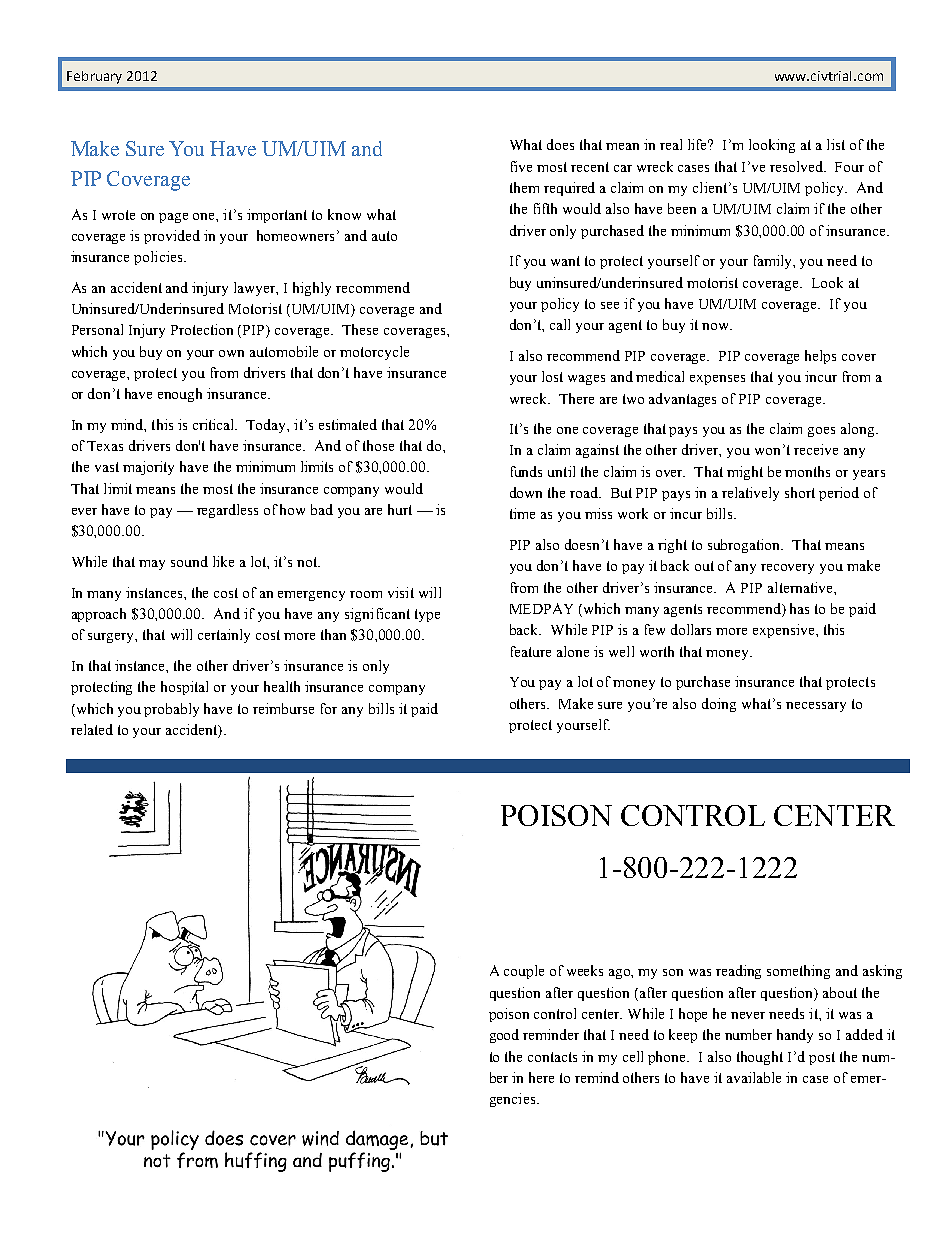 The height and width of the screenshot is (1233, 952). What do you see at coordinates (795, 1036) in the screenshot?
I see `handy` at bounding box center [795, 1036].
